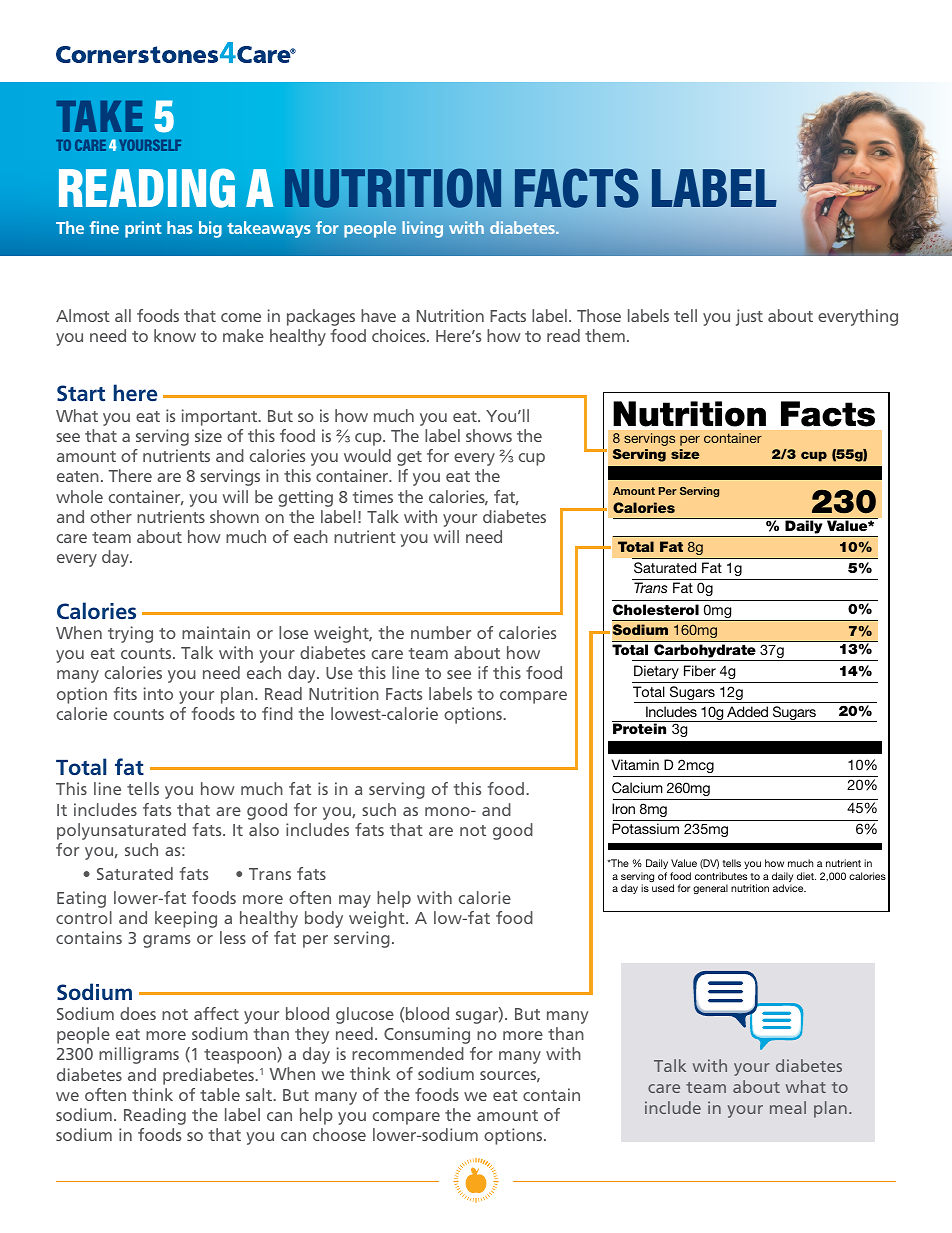 The width and height of the screenshot is (952, 1233). I want to click on times, so click(373, 496).
